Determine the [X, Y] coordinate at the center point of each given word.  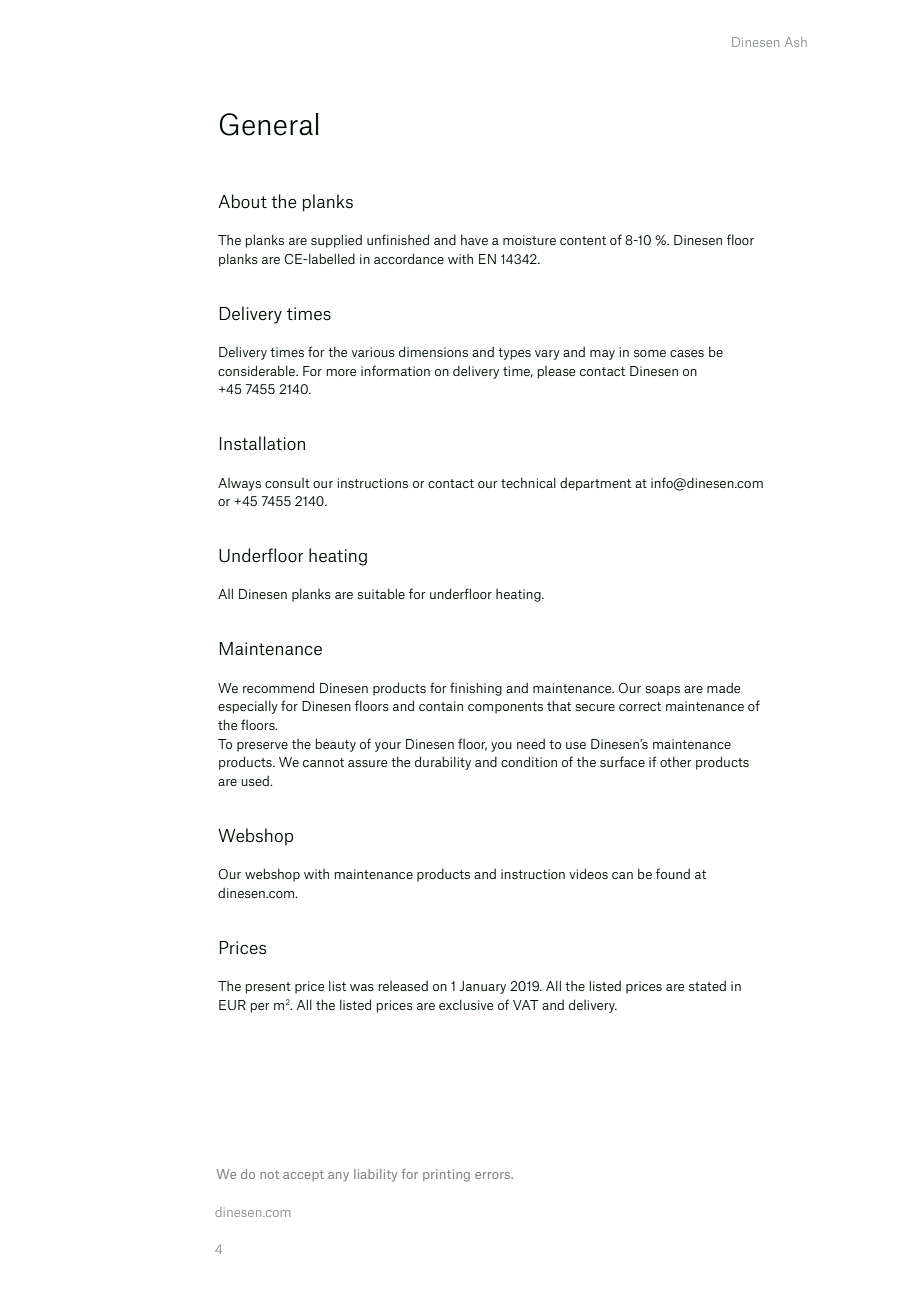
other [675, 761]
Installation [262, 443]
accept [303, 1175]
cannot [323, 762]
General [269, 124]
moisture [529, 240]
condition [529, 761]
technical [528, 482]
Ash [796, 42]
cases [687, 353]
